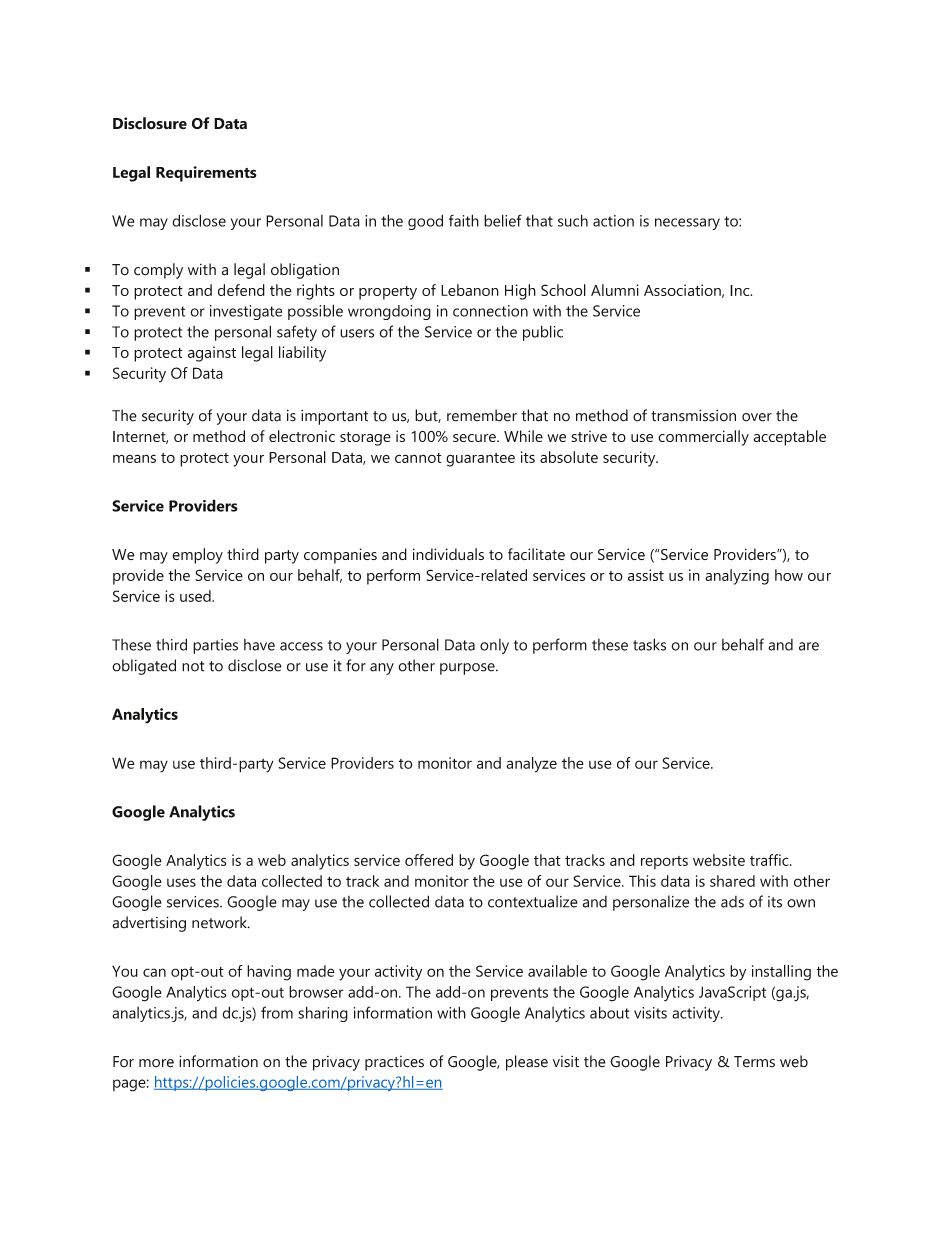 The height and width of the image is (1233, 952). Describe the element at coordinates (693, 415) in the image. I see `transmission` at that location.
